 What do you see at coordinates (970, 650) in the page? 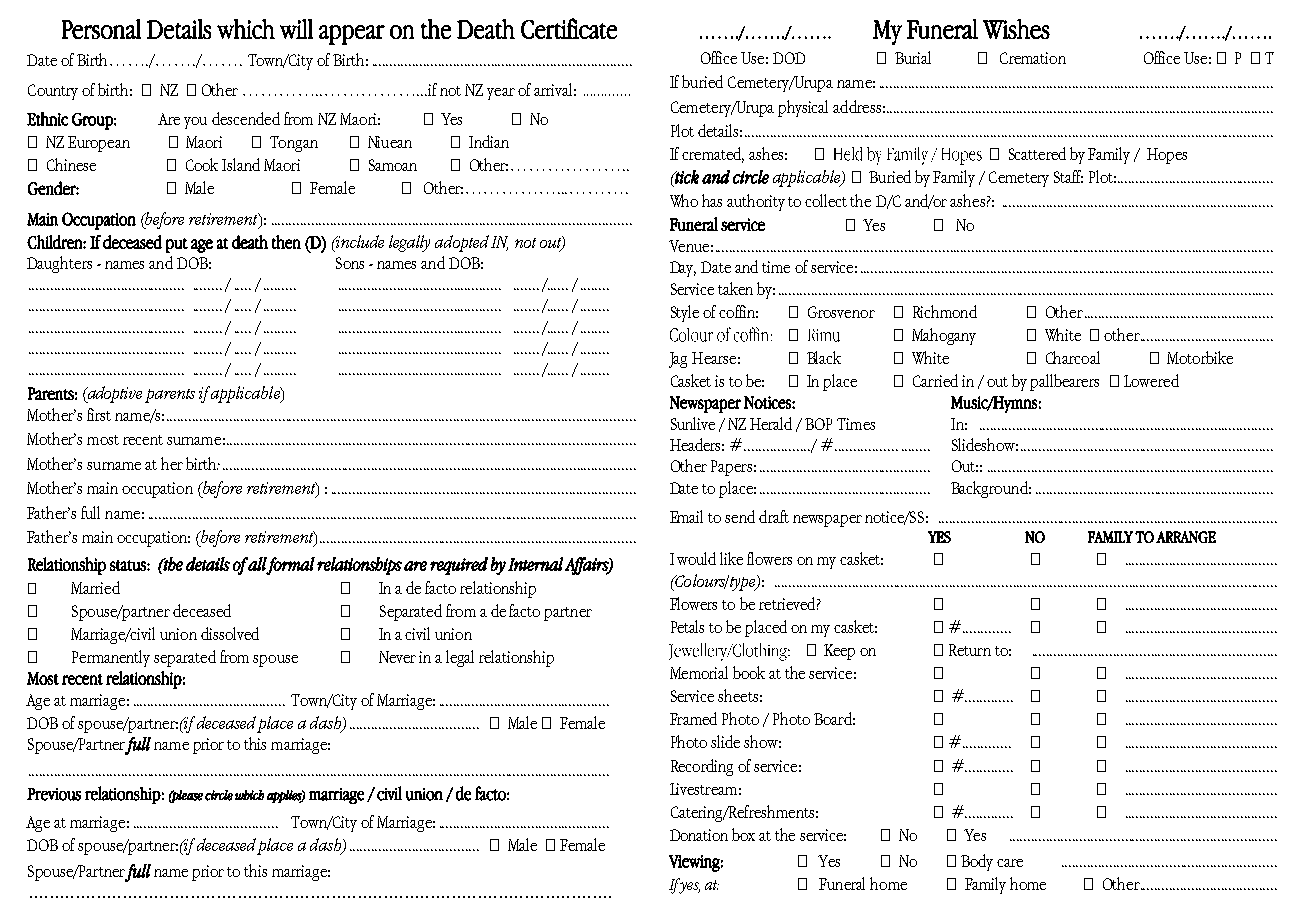
I see `Return` at bounding box center [970, 650].
